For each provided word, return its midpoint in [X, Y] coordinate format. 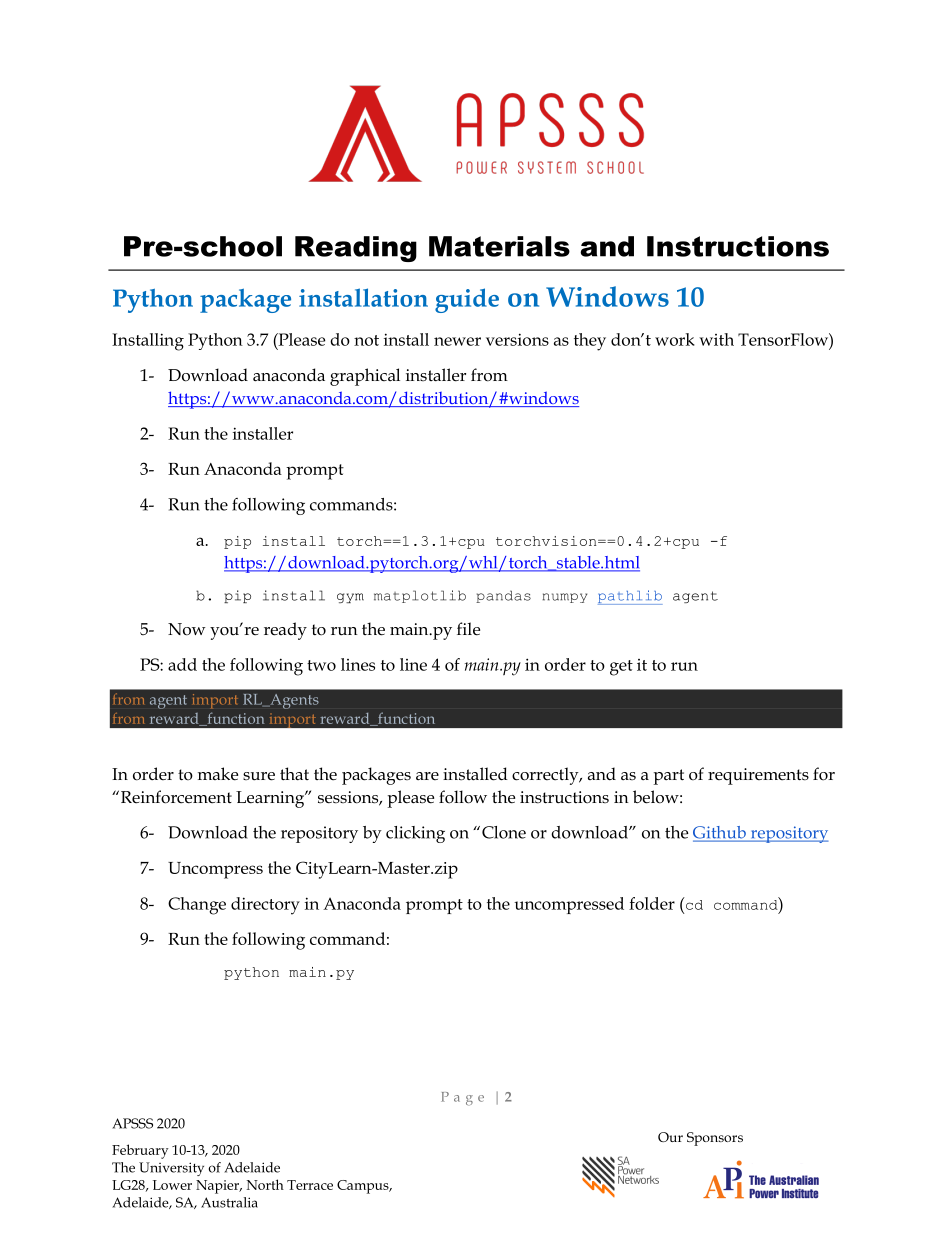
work [675, 339]
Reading [356, 249]
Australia [229, 1202]
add [182, 664]
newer [457, 341]
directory [265, 906]
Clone [504, 832]
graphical [365, 377]
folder [652, 903]
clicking [415, 834]
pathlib [630, 597]
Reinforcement [176, 797]
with [716, 339]
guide [467, 300]
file [468, 629]
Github [720, 833]
